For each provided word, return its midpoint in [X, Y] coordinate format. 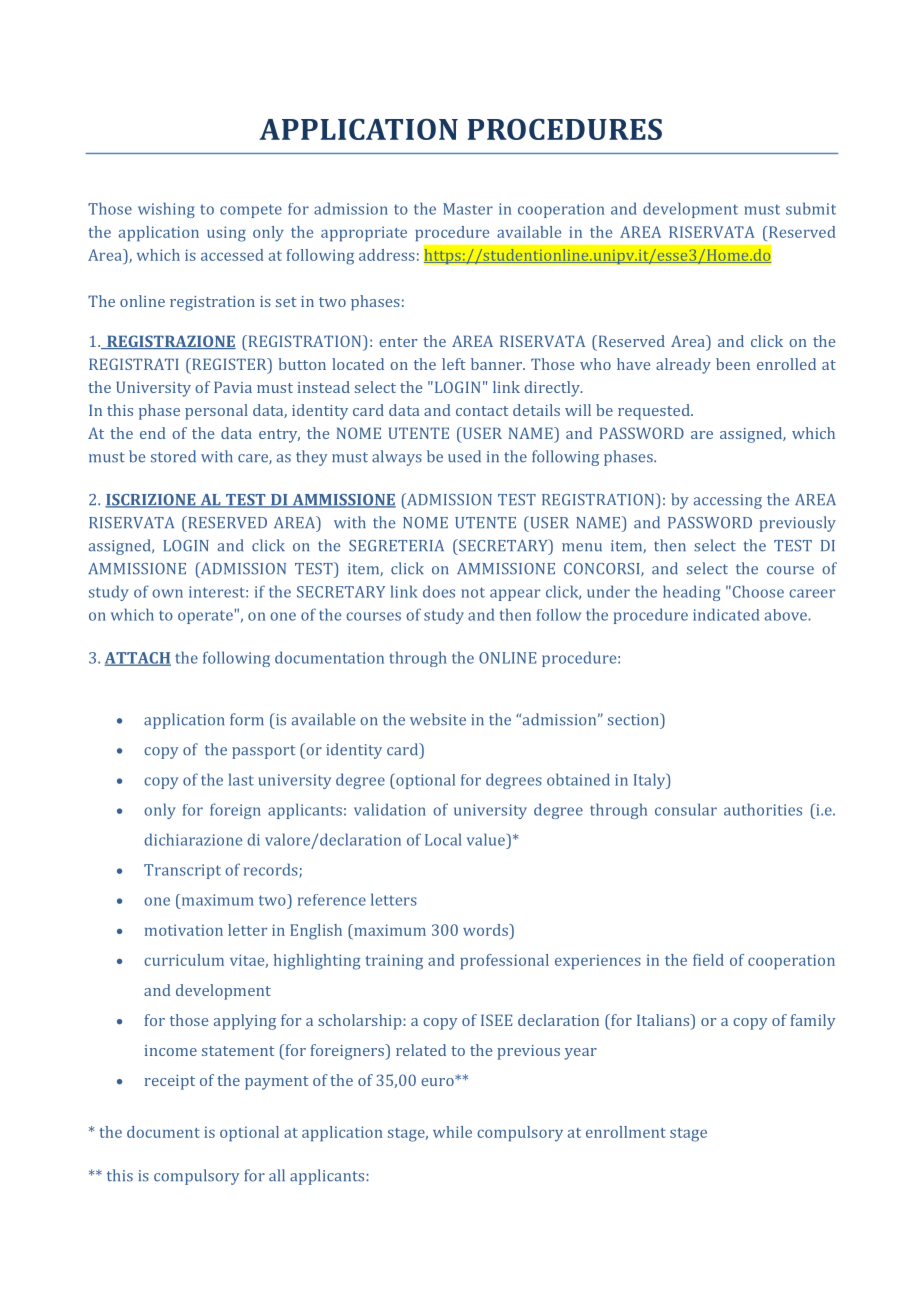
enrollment [626, 1132]
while [452, 1132]
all [277, 1175]
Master [468, 209]
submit [811, 208]
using [226, 234]
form [247, 719]
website [438, 719]
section [634, 719]
